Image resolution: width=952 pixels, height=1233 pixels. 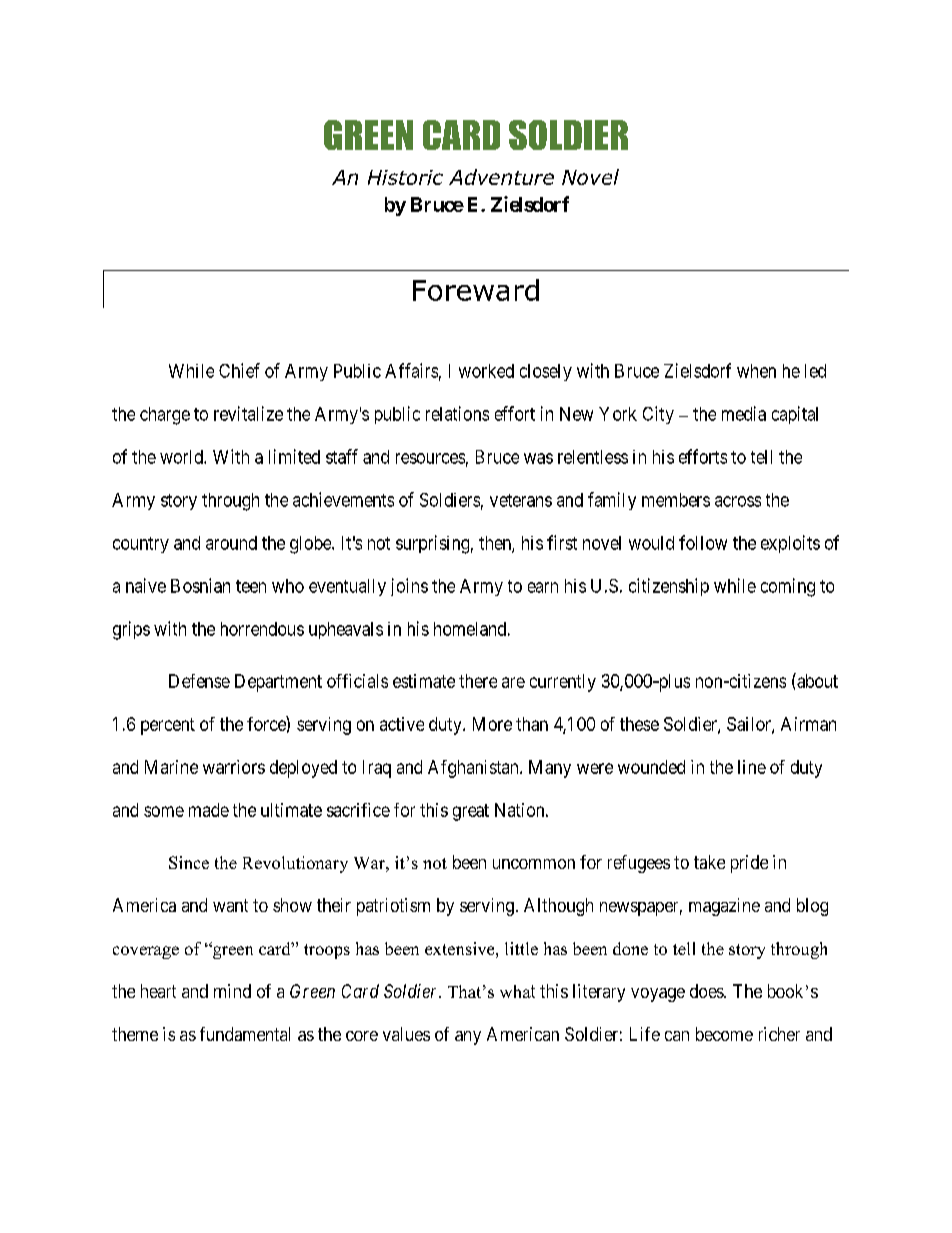 I want to click on coming, so click(x=788, y=587).
